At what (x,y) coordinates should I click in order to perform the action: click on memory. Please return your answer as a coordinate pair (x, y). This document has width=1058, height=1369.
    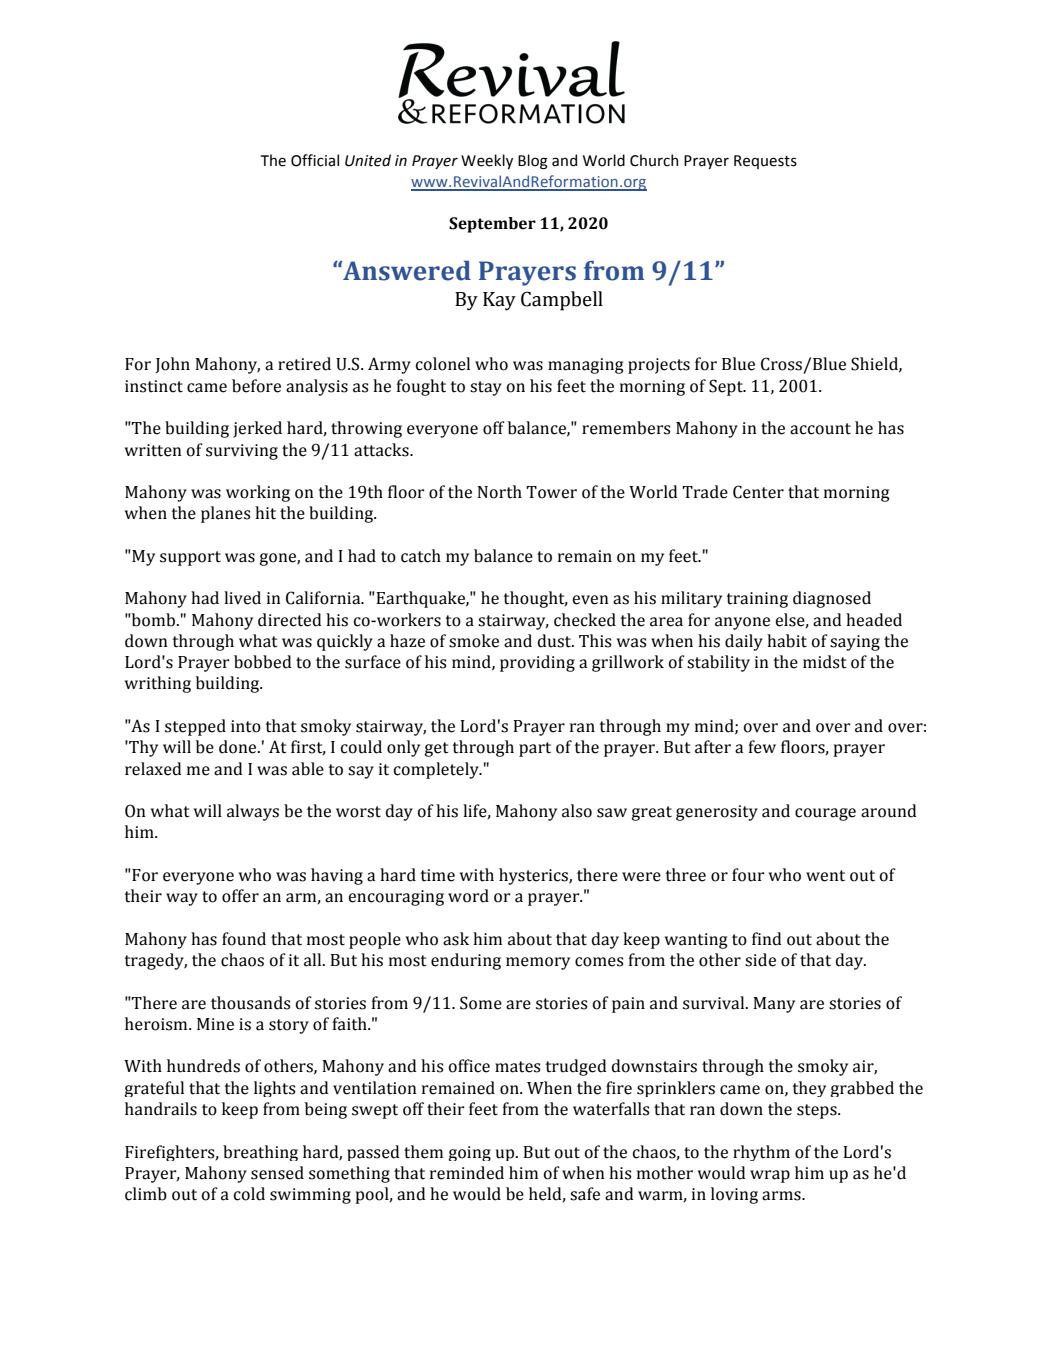
    Looking at the image, I should click on (538, 963).
